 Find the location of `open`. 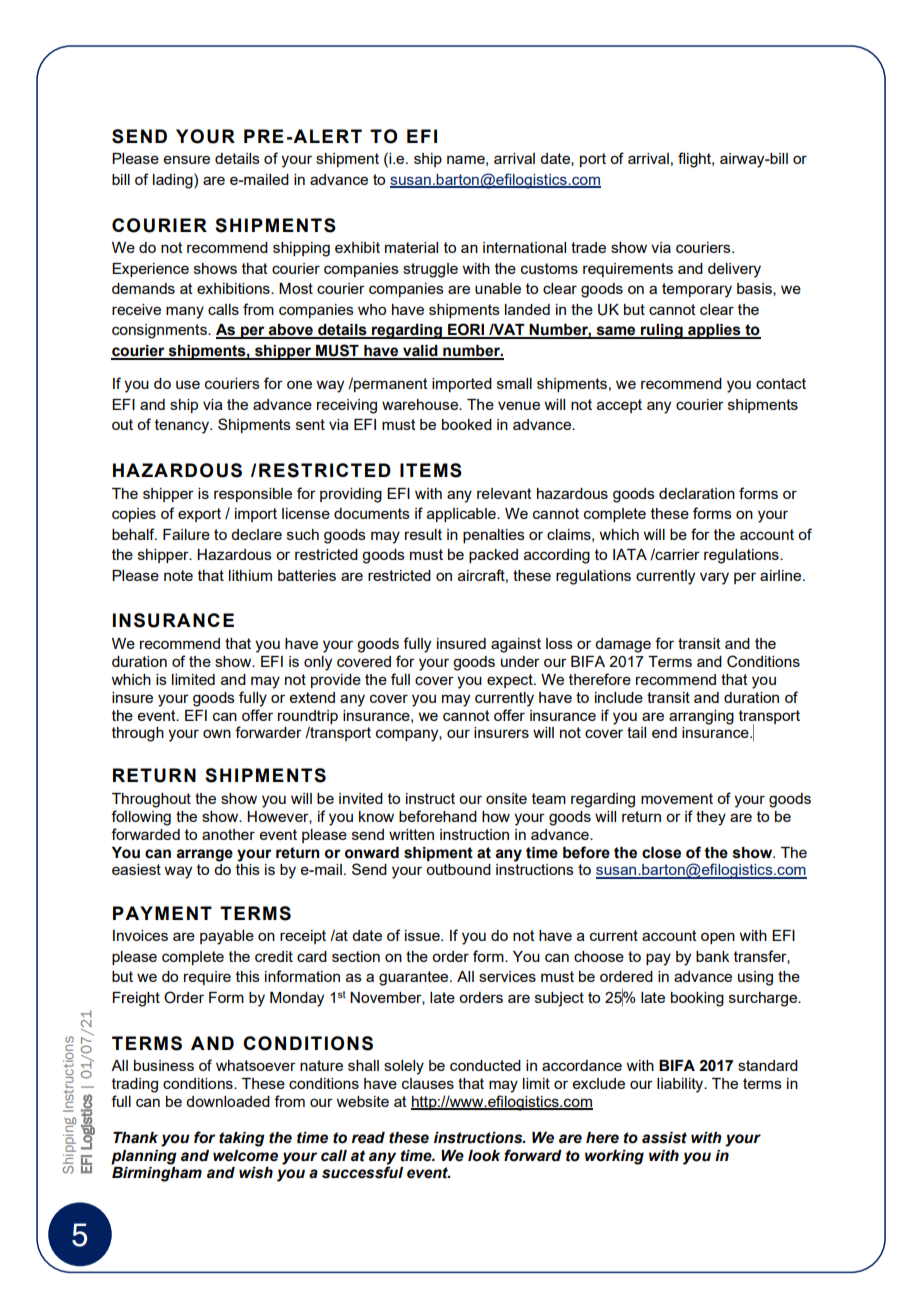

open is located at coordinates (718, 938).
